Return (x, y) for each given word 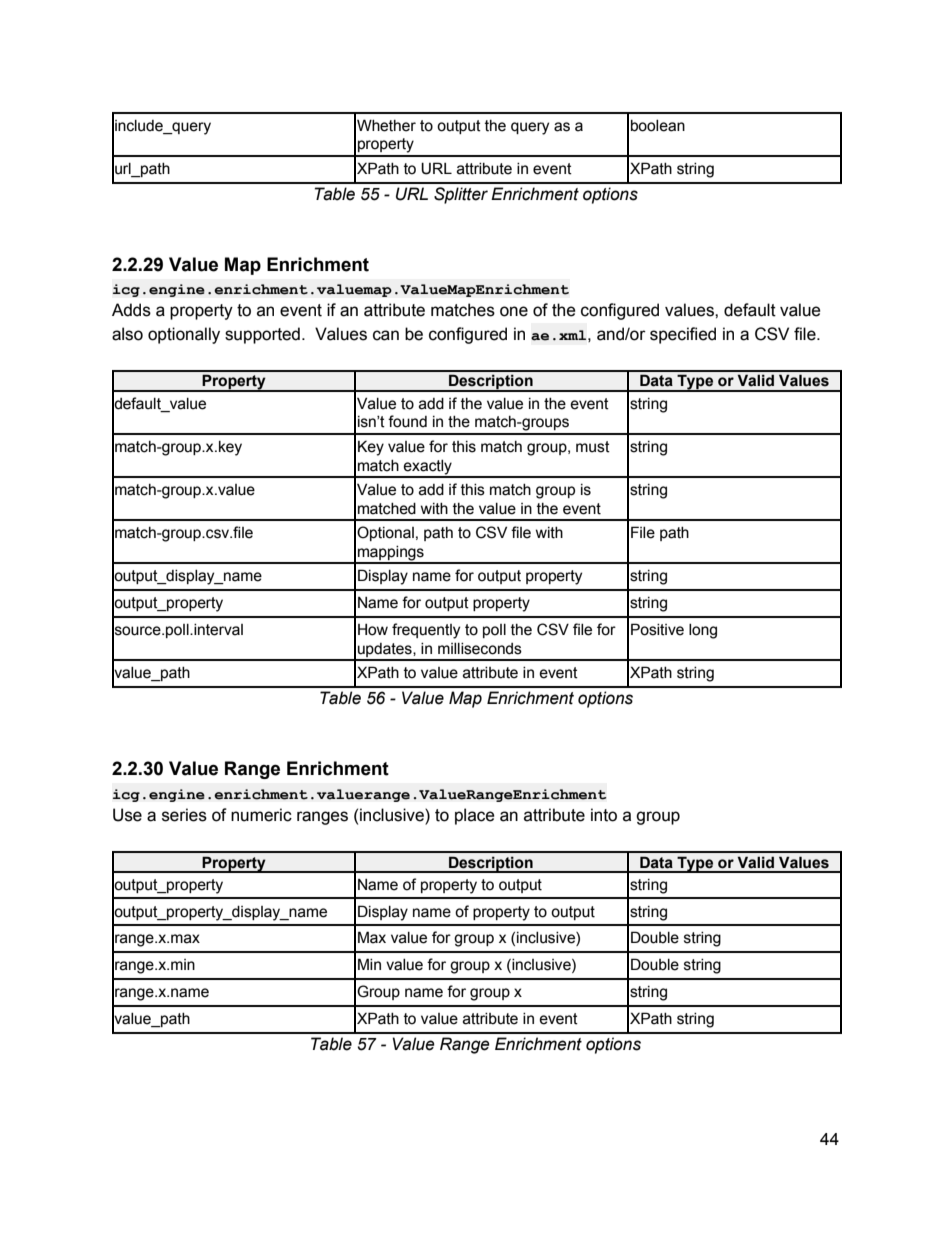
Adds (131, 310)
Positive (657, 629)
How (373, 630)
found (407, 421)
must (593, 447)
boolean (658, 126)
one (514, 311)
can (386, 335)
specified (683, 335)
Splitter (461, 195)
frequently (426, 631)
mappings (391, 554)
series (184, 815)
